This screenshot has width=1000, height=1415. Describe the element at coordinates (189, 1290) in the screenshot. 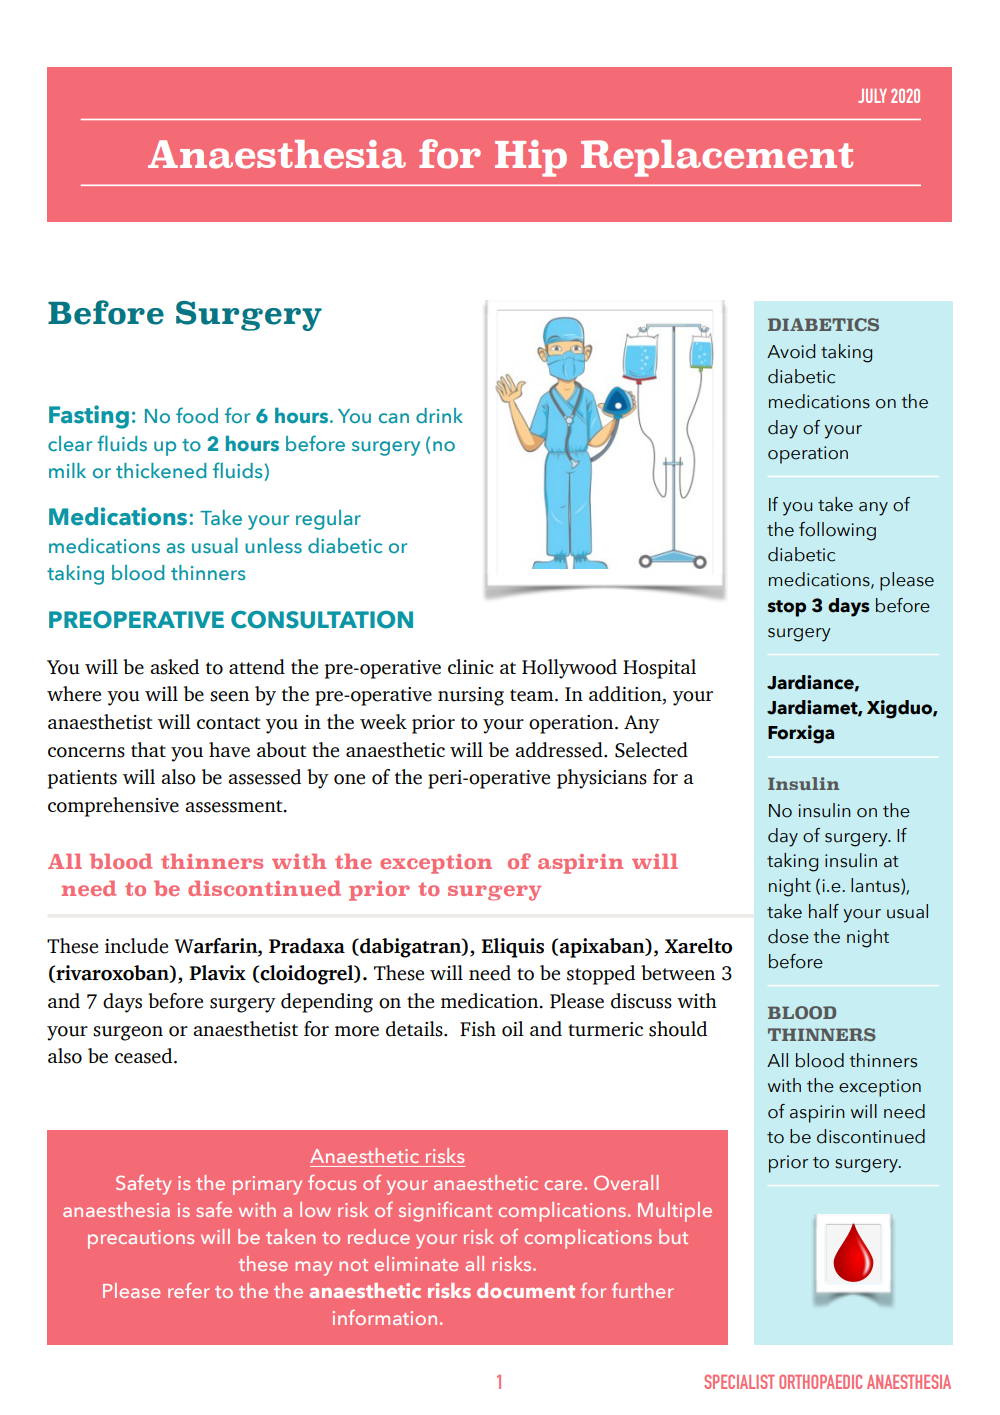

I see `refer` at that location.
